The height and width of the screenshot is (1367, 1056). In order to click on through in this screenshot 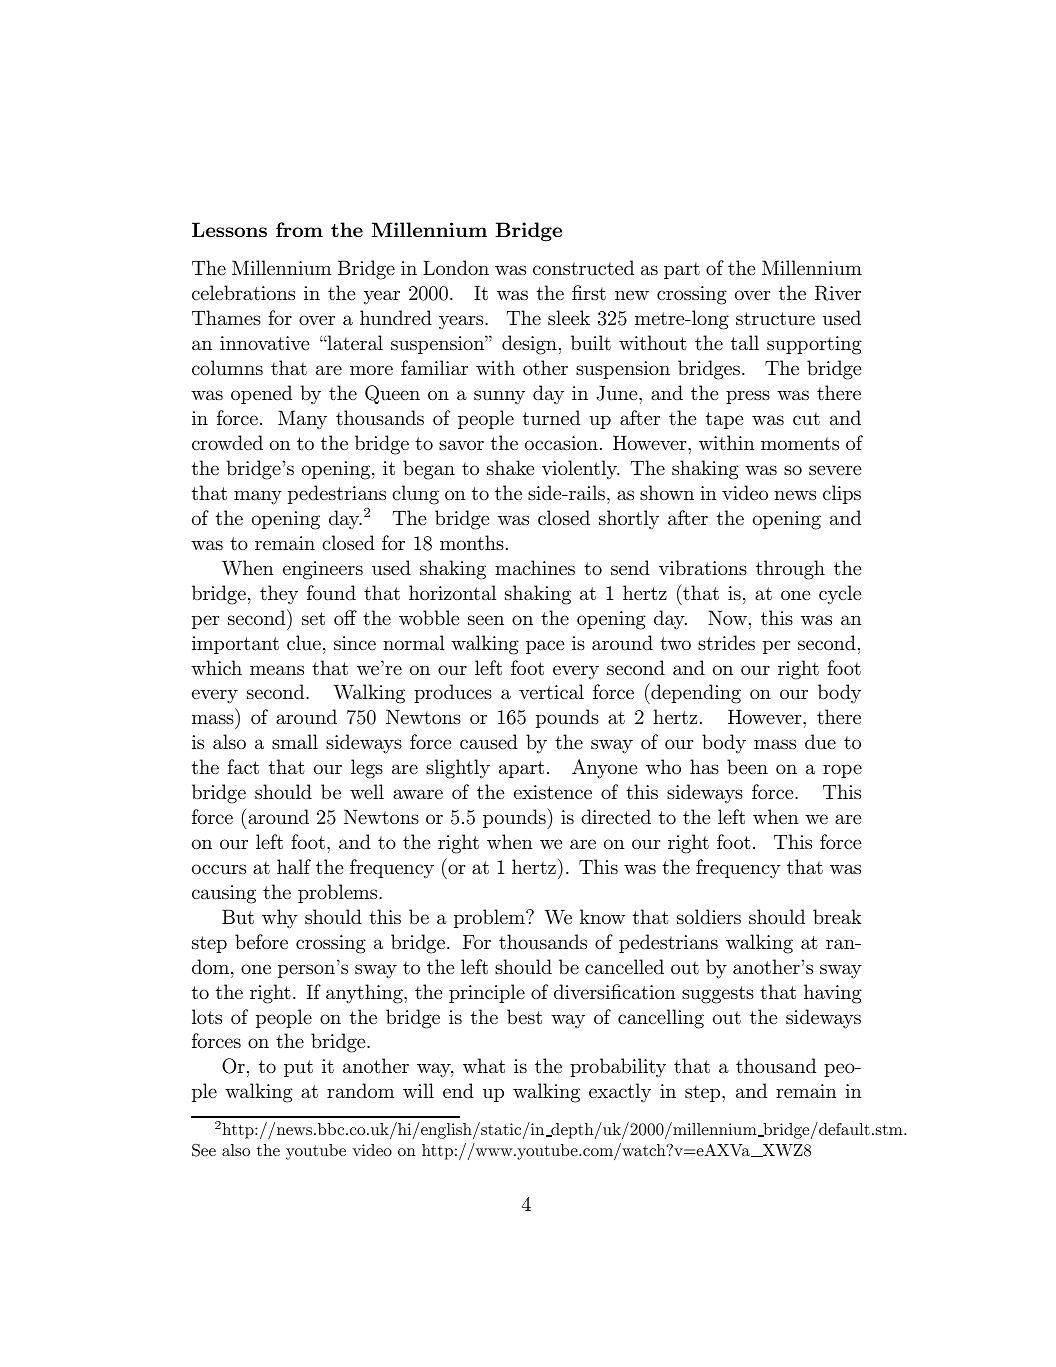, I will do `click(790, 570)`.
